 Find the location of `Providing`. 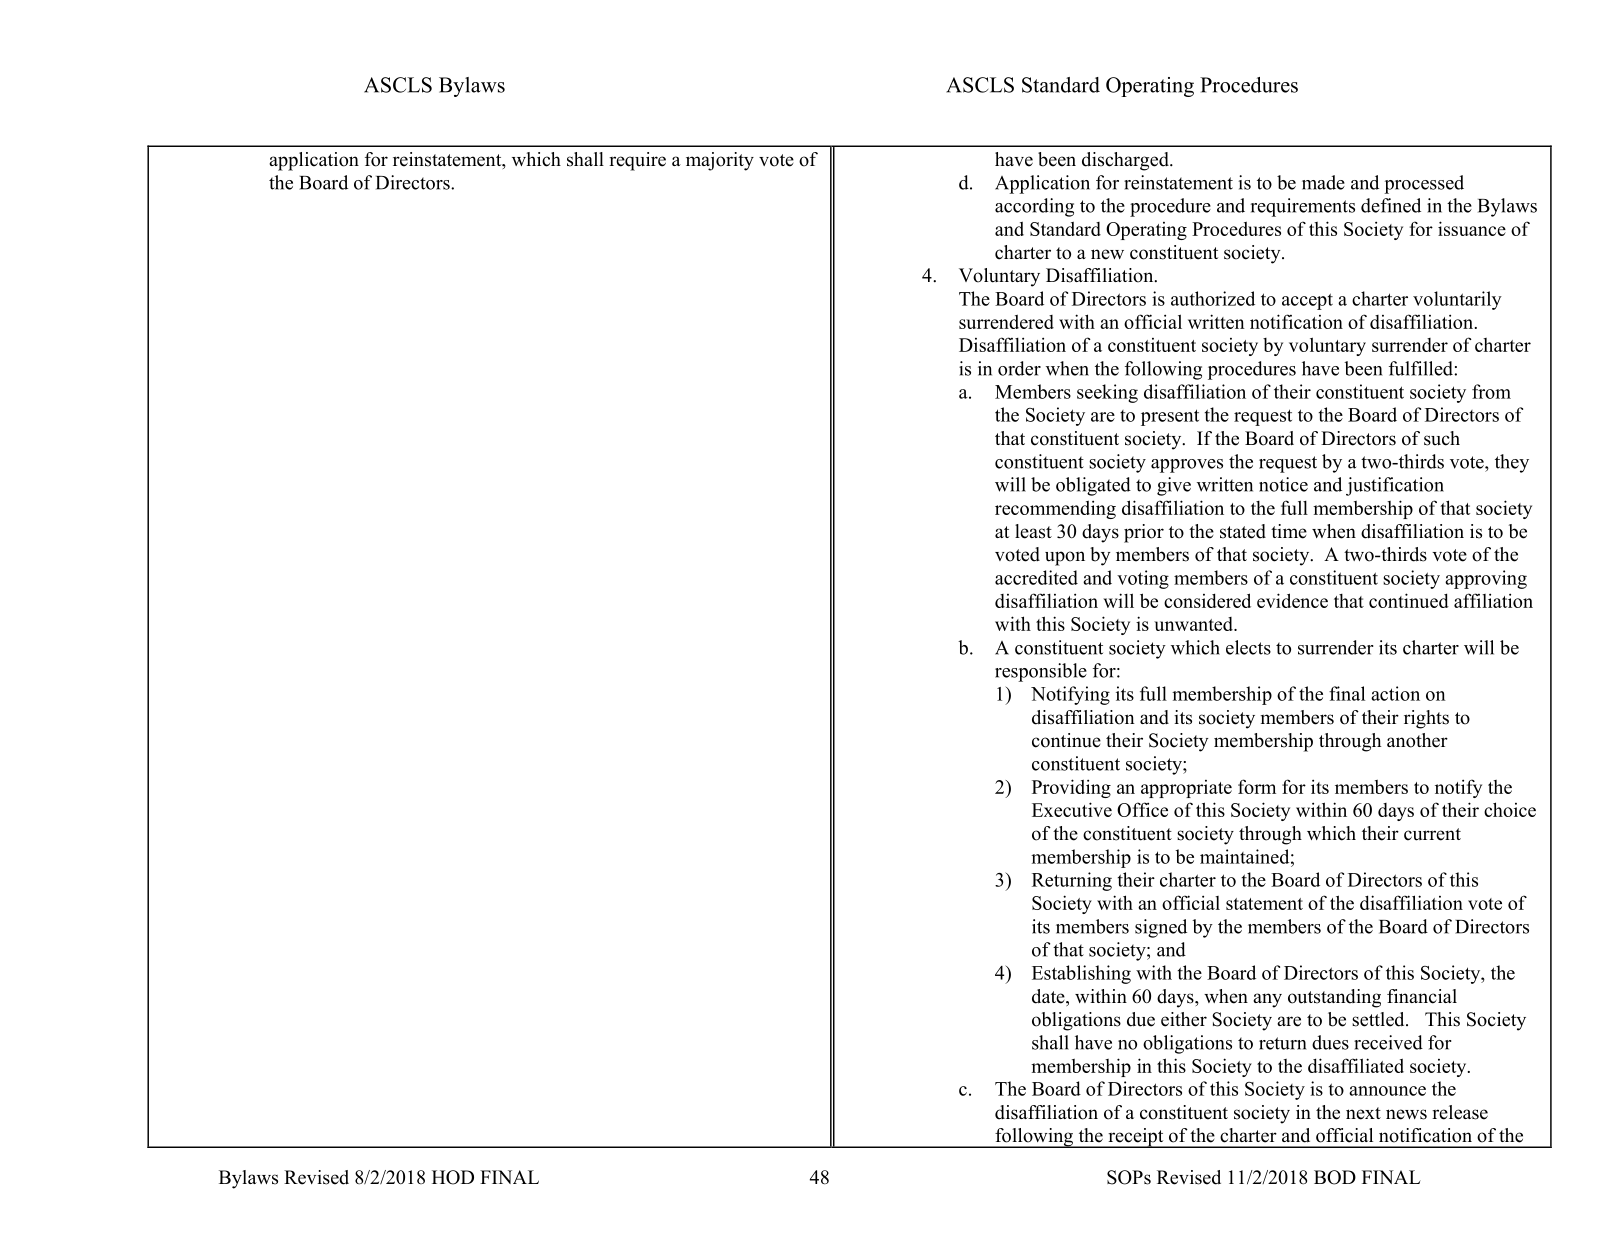

Providing is located at coordinates (1071, 788).
